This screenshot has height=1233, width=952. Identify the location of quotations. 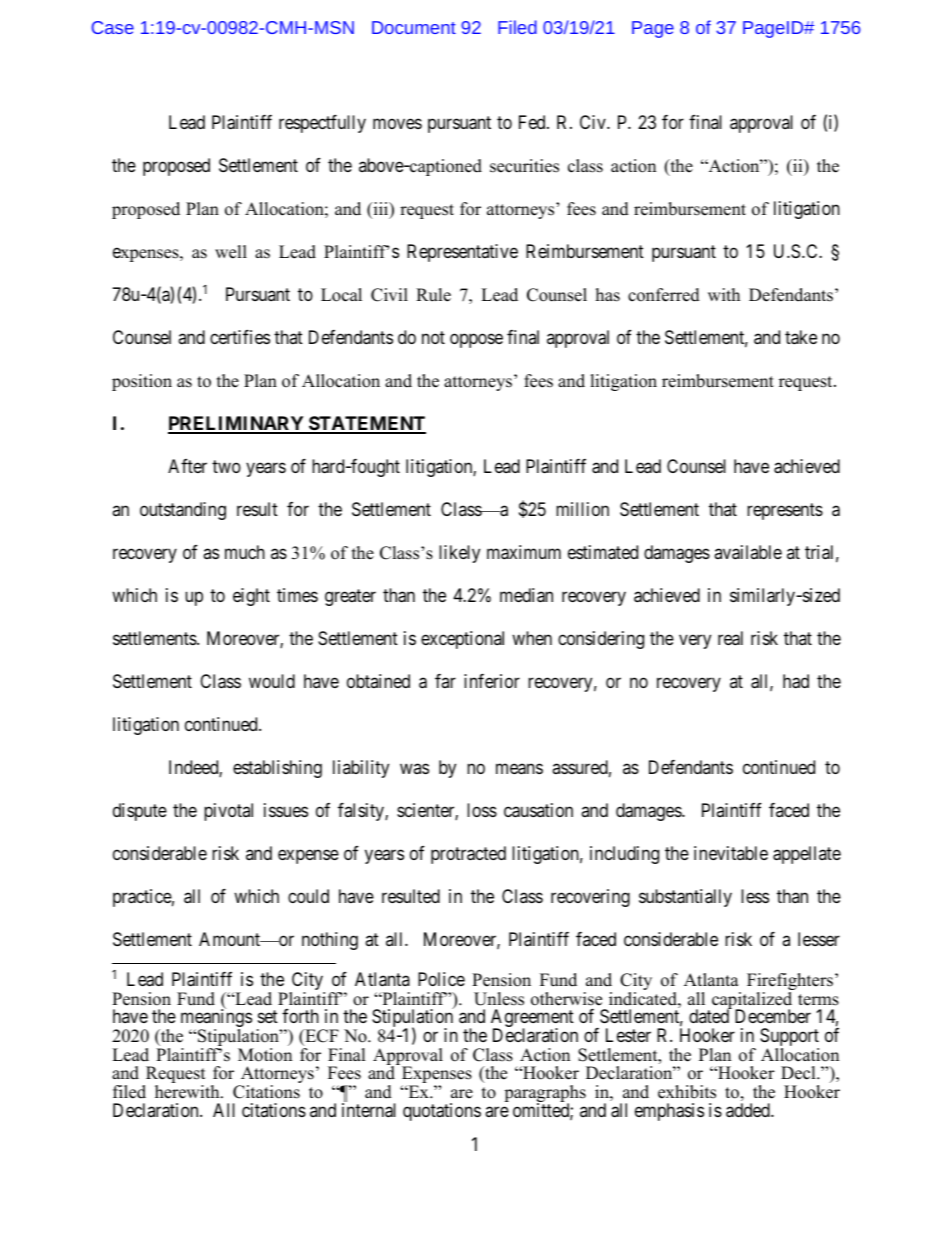
(442, 1112).
